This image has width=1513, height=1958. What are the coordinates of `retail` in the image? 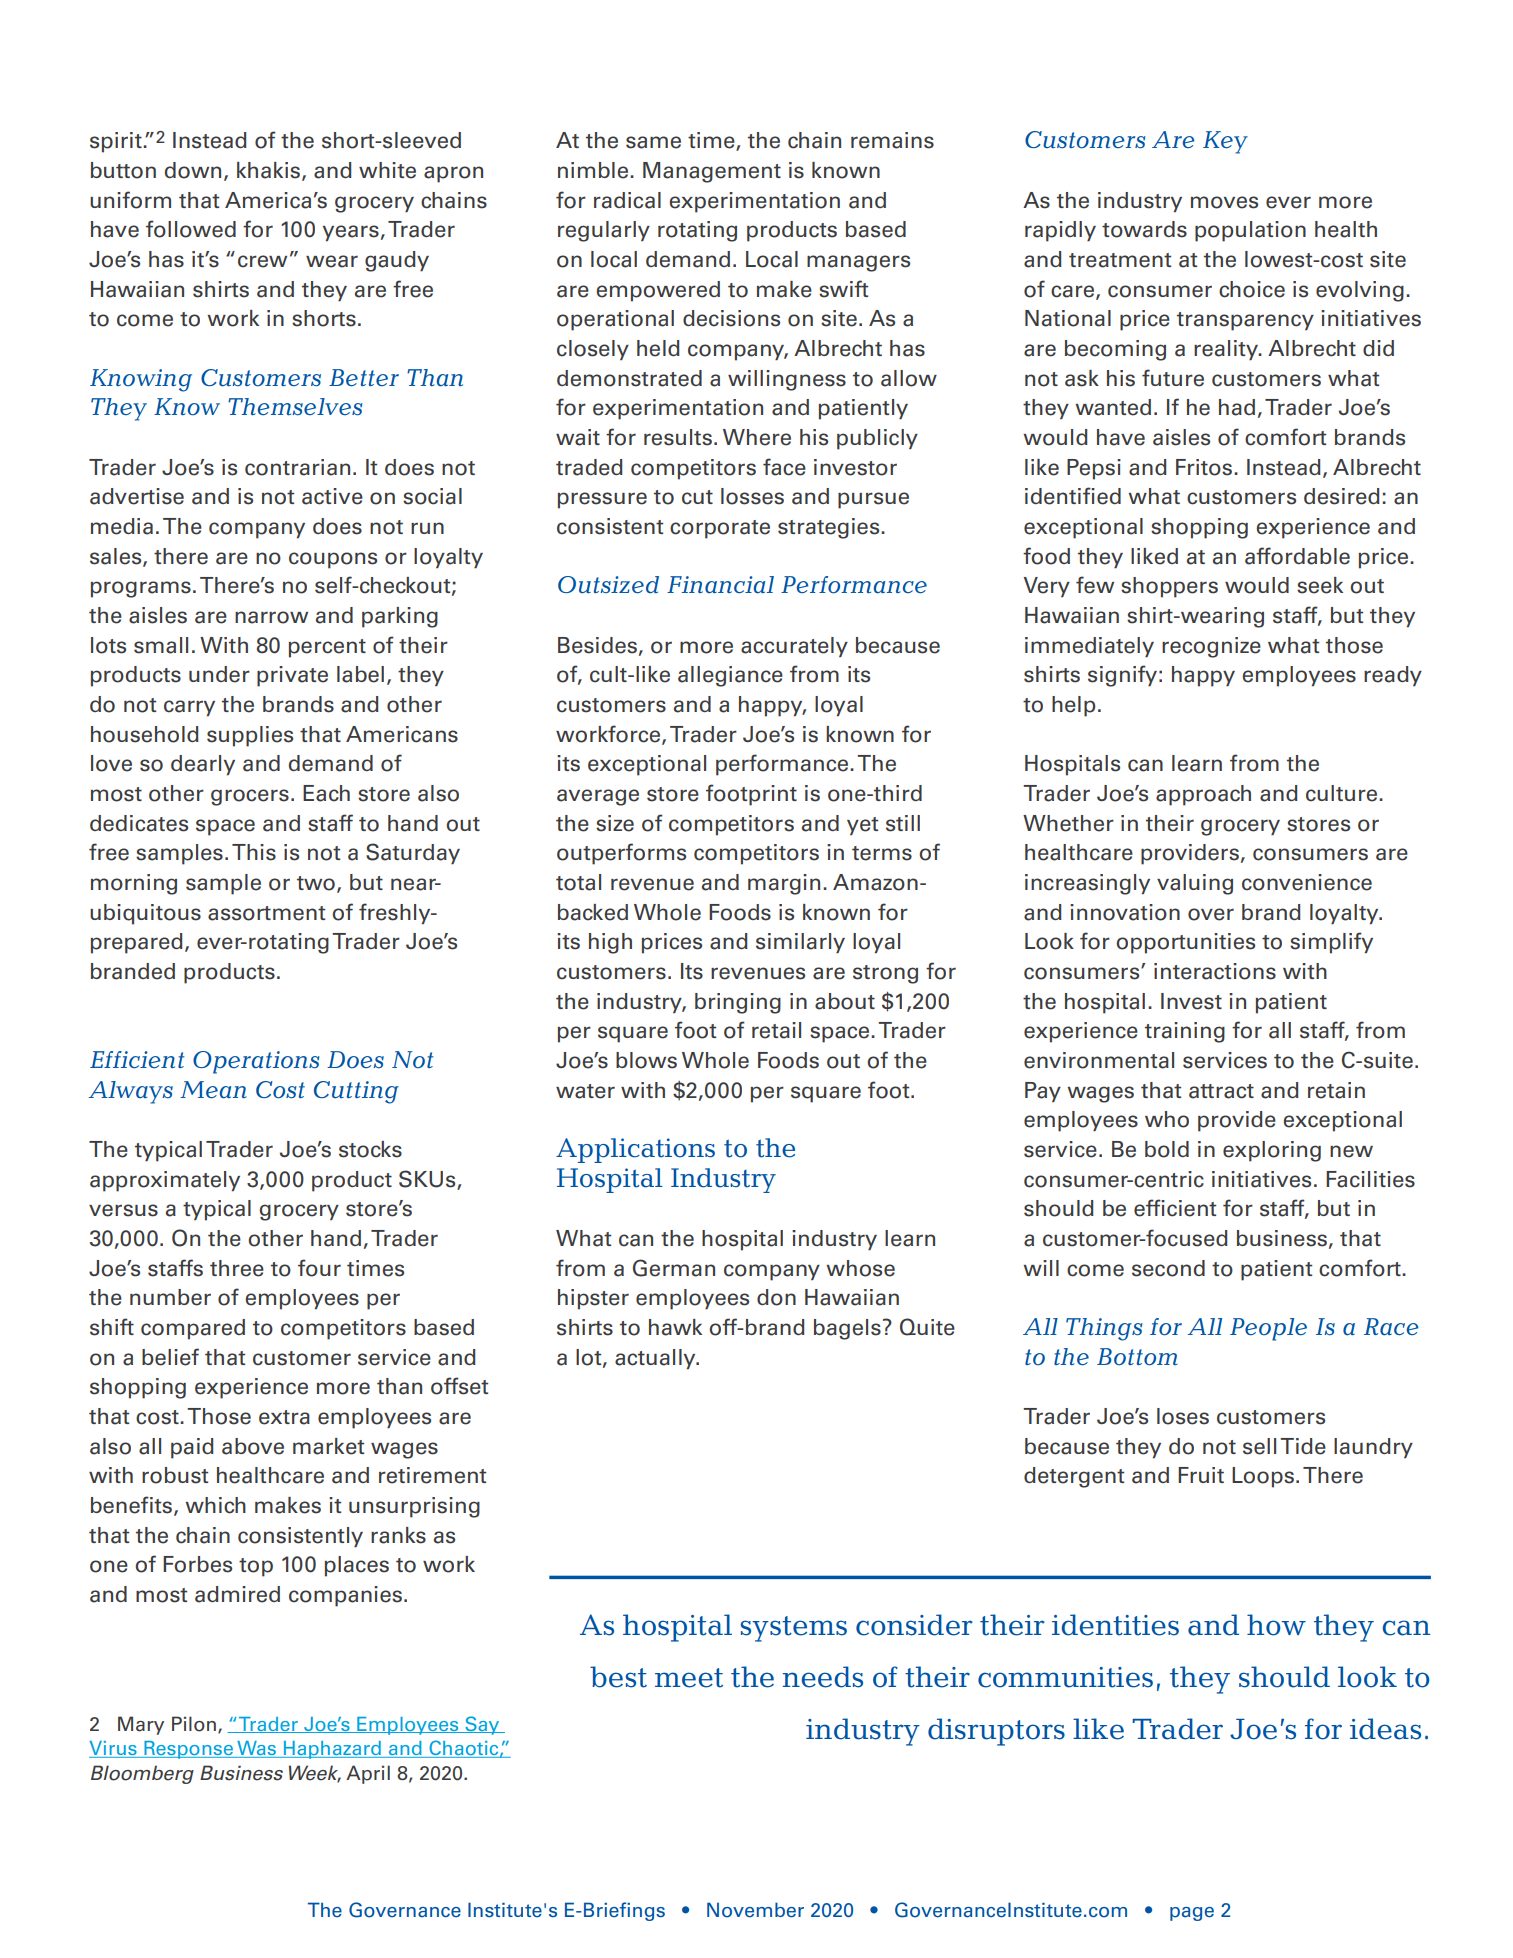 It's located at (776, 1030).
